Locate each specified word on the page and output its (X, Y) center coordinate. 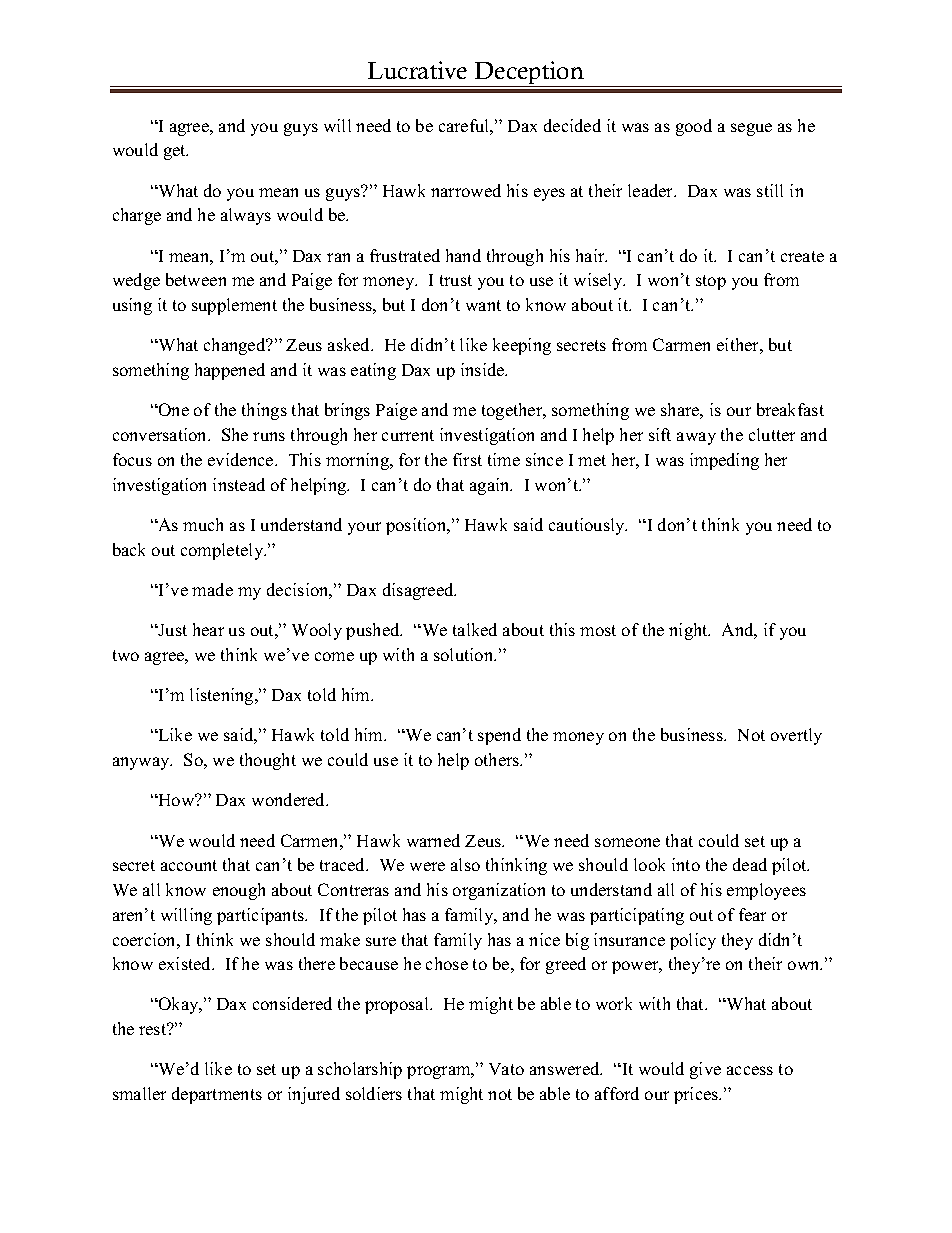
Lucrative (417, 70)
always (246, 216)
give (705, 1070)
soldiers (374, 1093)
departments (217, 1095)
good (694, 127)
